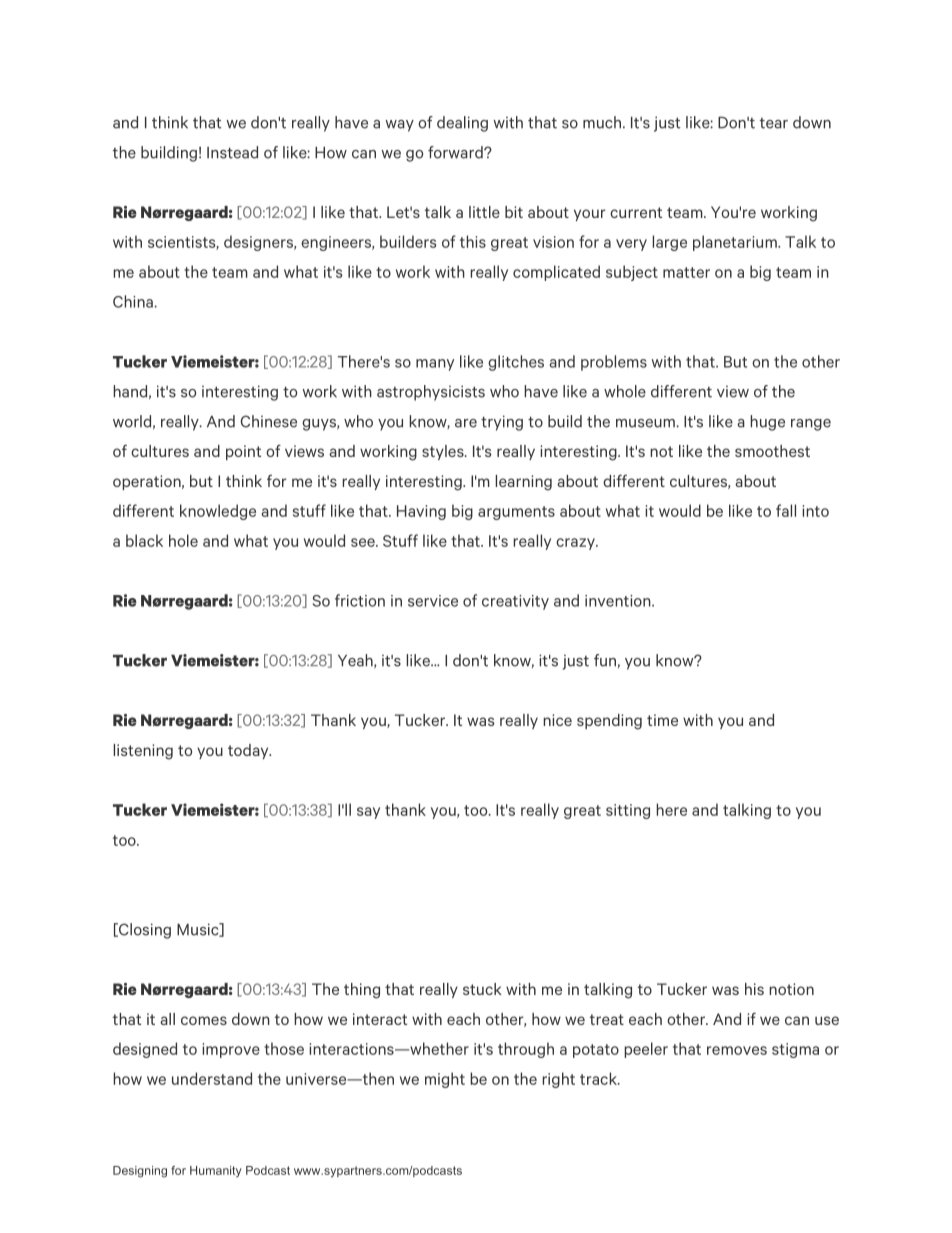 The width and height of the image is (952, 1233). Describe the element at coordinates (662, 720) in the image. I see `time` at that location.
